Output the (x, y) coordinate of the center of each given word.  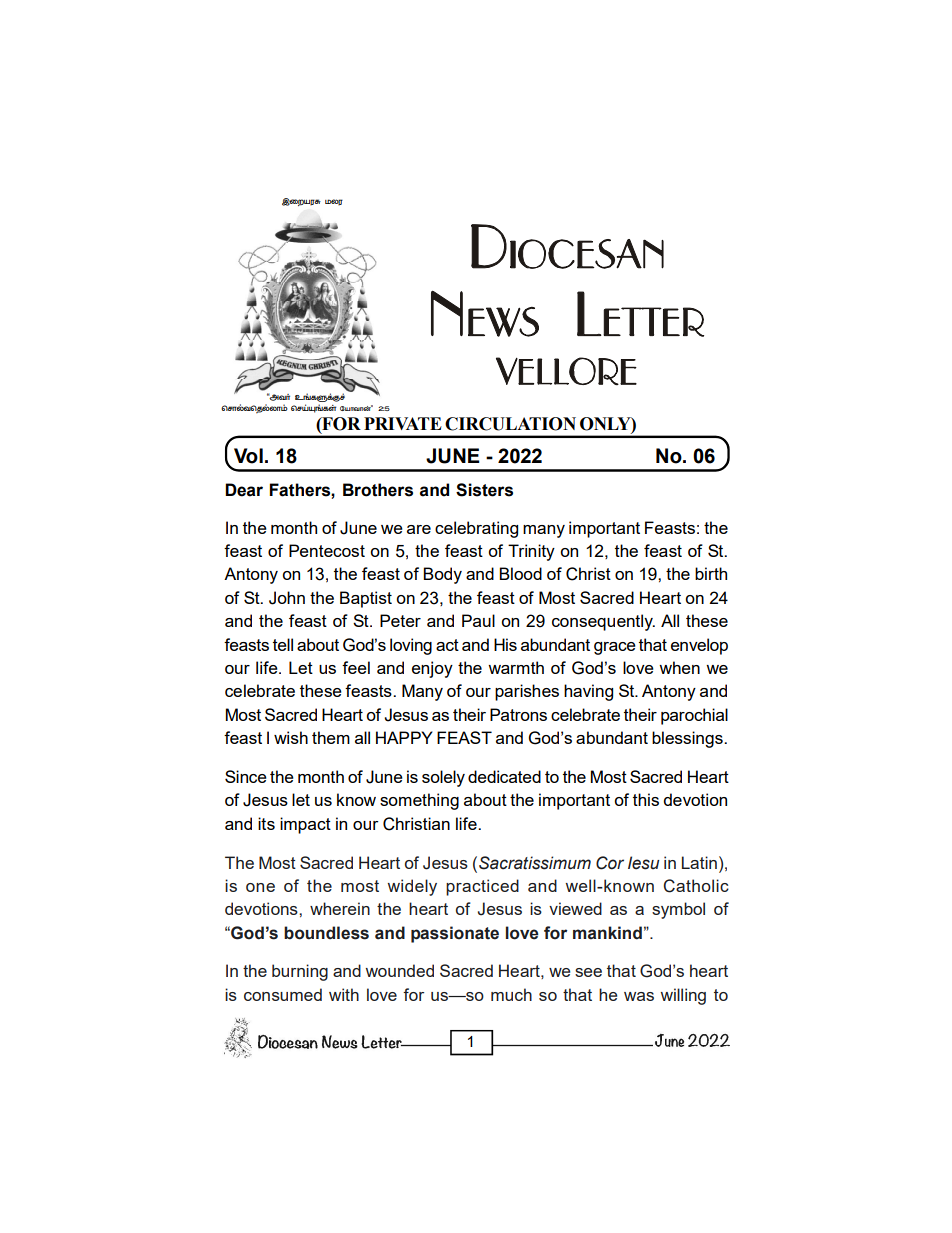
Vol (248, 456)
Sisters (484, 490)
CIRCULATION (510, 424)
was (639, 996)
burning (300, 972)
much (511, 994)
